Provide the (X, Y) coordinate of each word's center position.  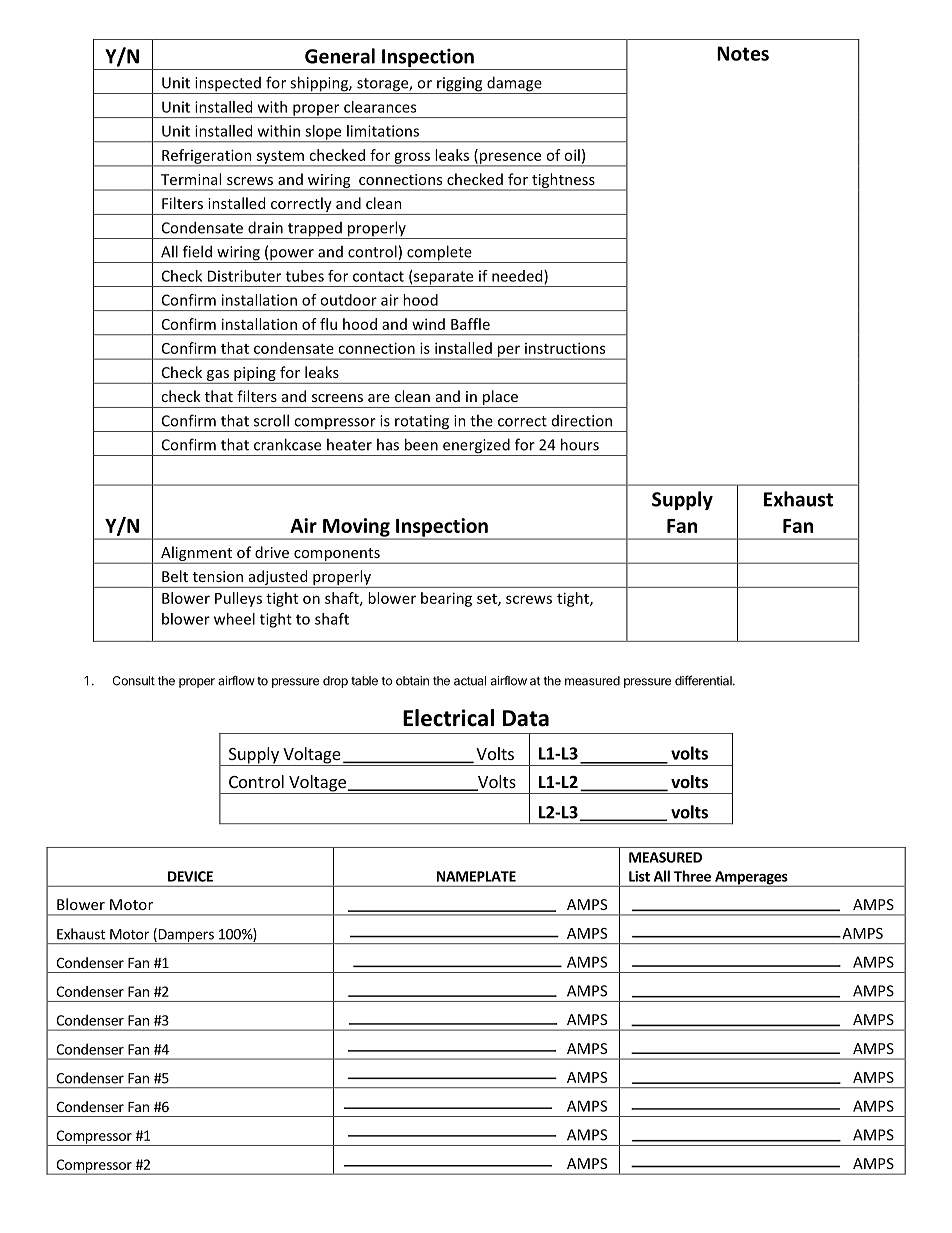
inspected (228, 85)
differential (704, 680)
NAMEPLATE (476, 876)
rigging (460, 85)
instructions (565, 348)
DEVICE (190, 876)
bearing (446, 599)
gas (218, 375)
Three (692, 876)
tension (218, 576)
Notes (743, 53)
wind (428, 324)
